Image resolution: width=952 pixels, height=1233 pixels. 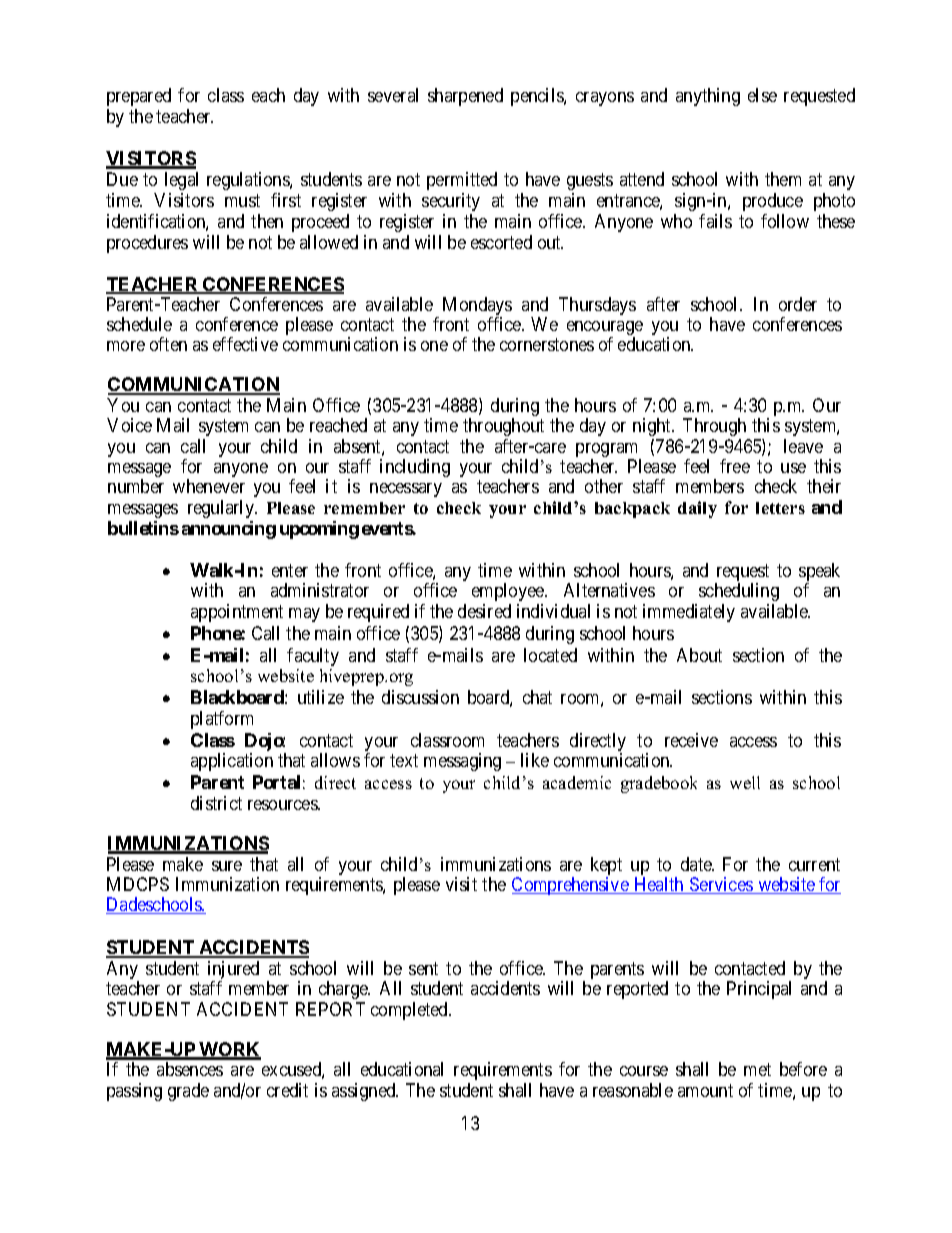 I want to click on platform, so click(x=222, y=720).
